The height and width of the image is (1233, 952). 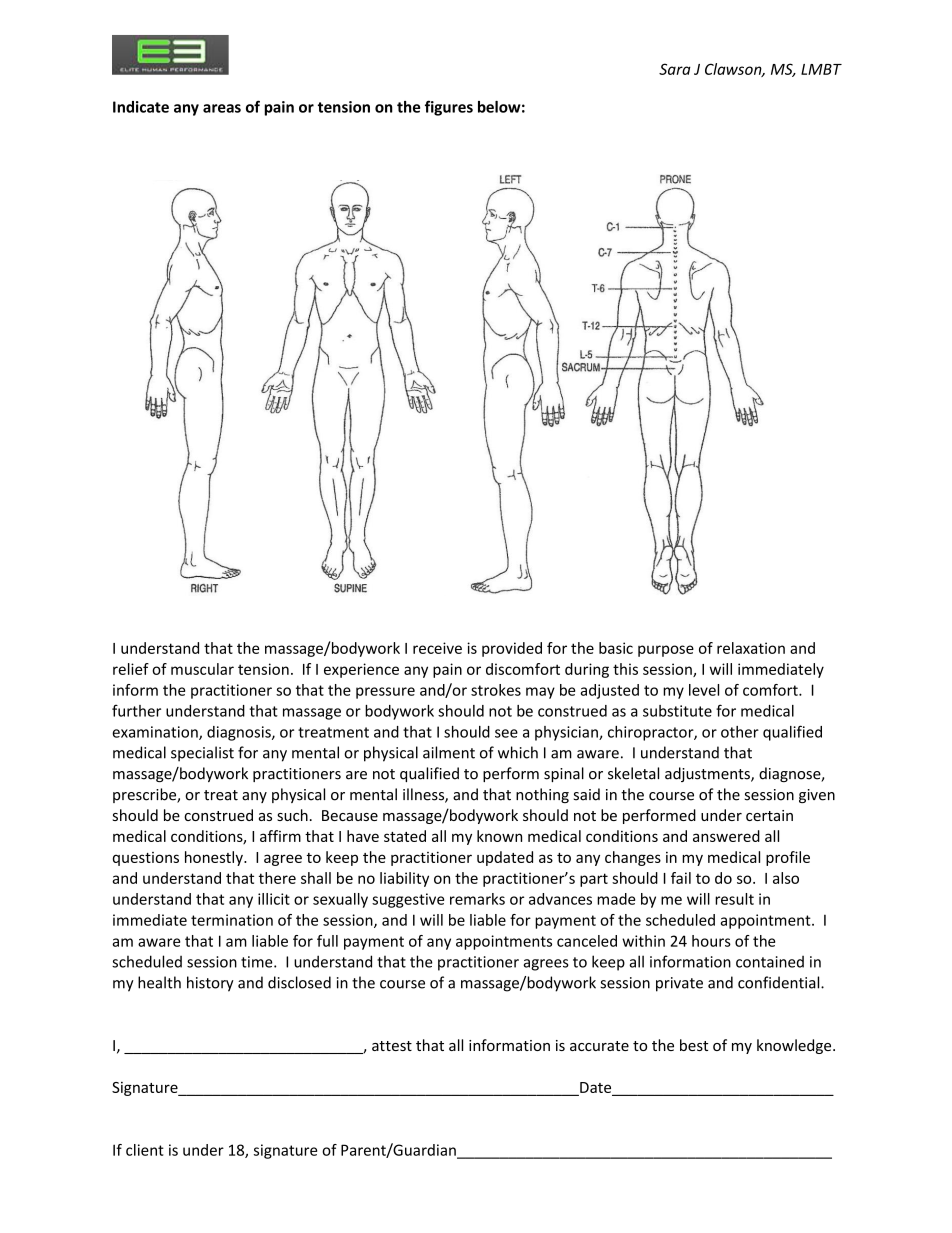 I want to click on client, so click(x=145, y=1150).
